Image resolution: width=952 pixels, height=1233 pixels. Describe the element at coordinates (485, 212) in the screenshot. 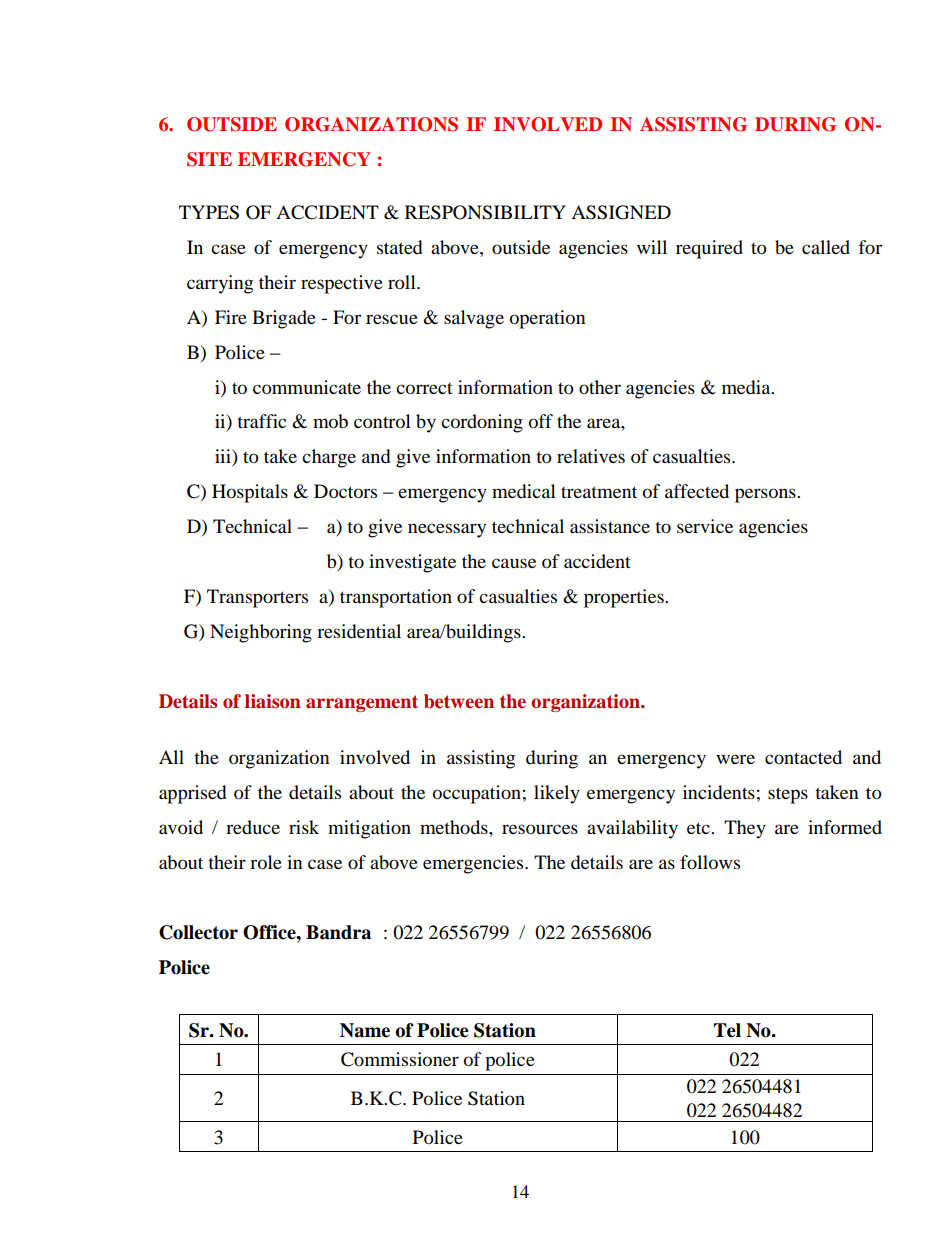

I see `RESPONSIBILITY` at that location.
